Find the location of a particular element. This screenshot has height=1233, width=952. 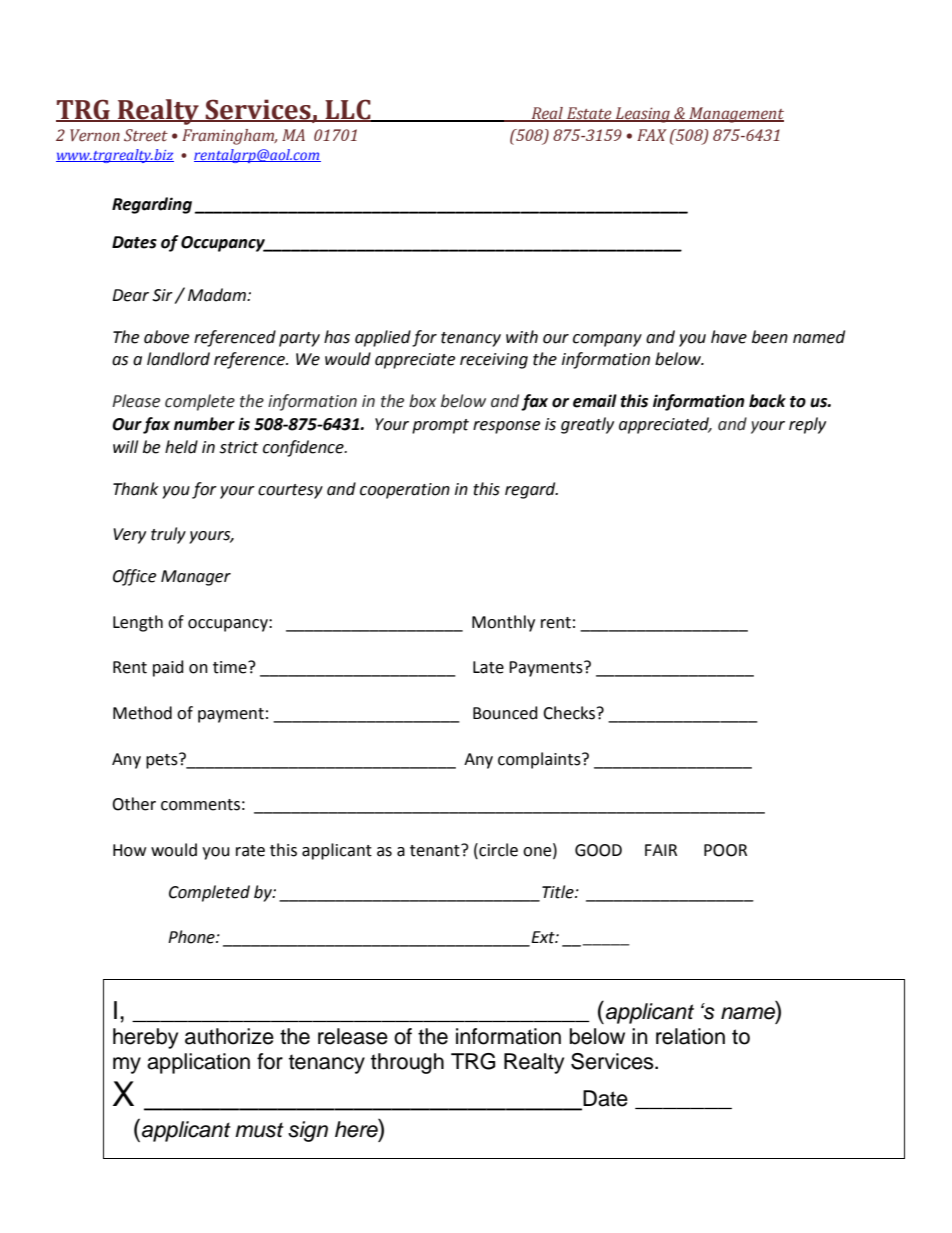

application is located at coordinates (198, 1063).
